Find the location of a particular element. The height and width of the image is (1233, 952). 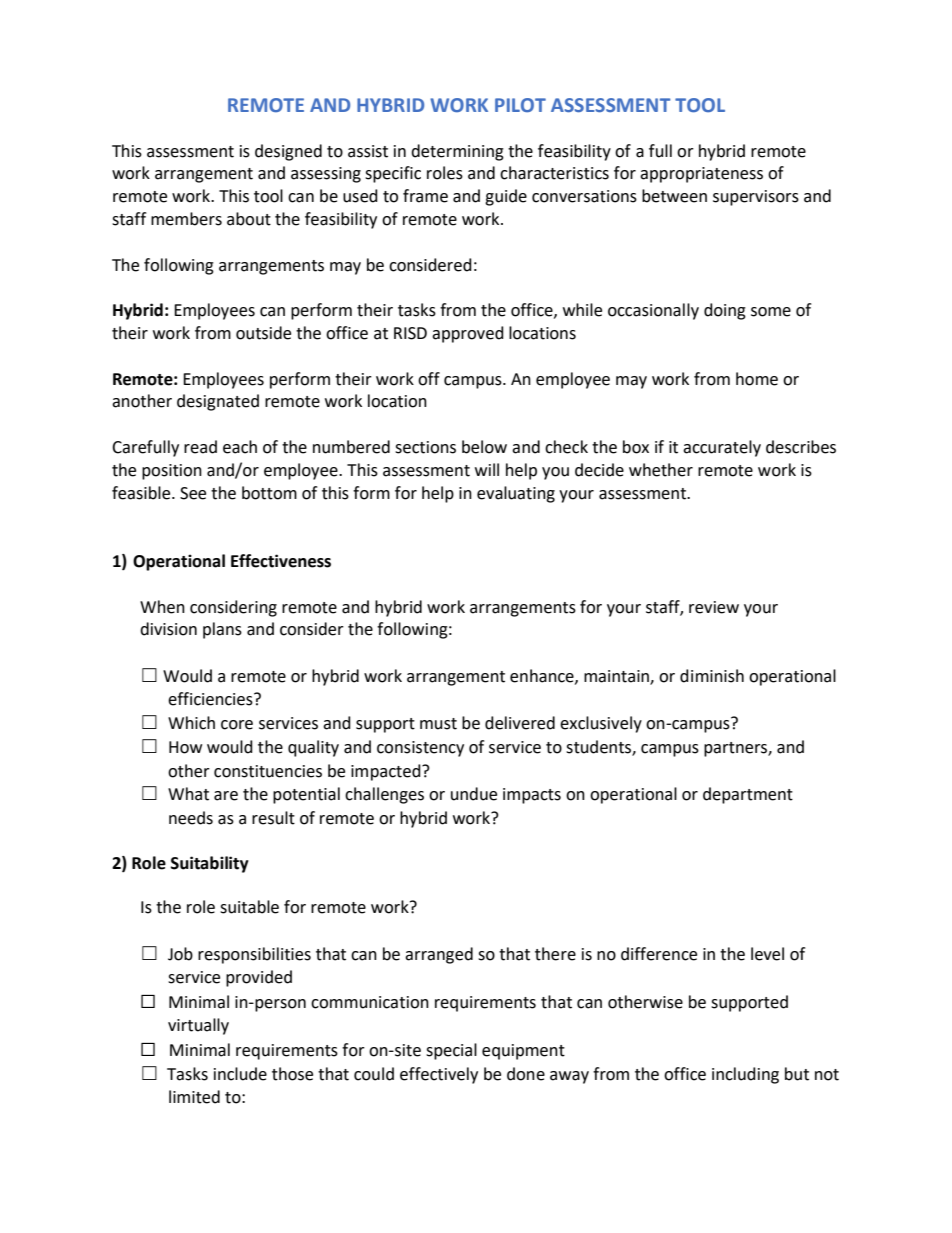

special is located at coordinates (451, 1051).
